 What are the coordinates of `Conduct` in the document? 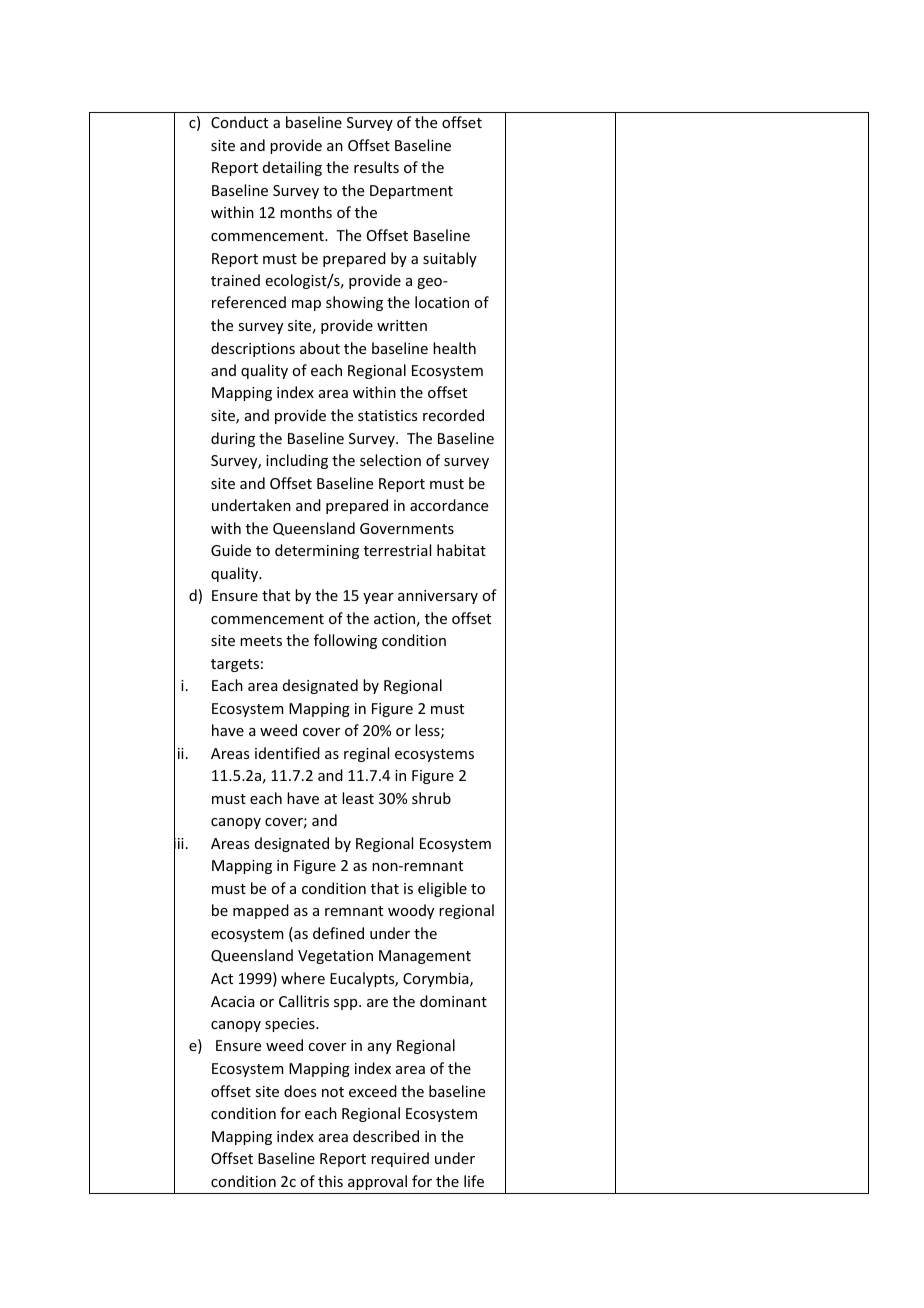 It's located at (239, 122).
